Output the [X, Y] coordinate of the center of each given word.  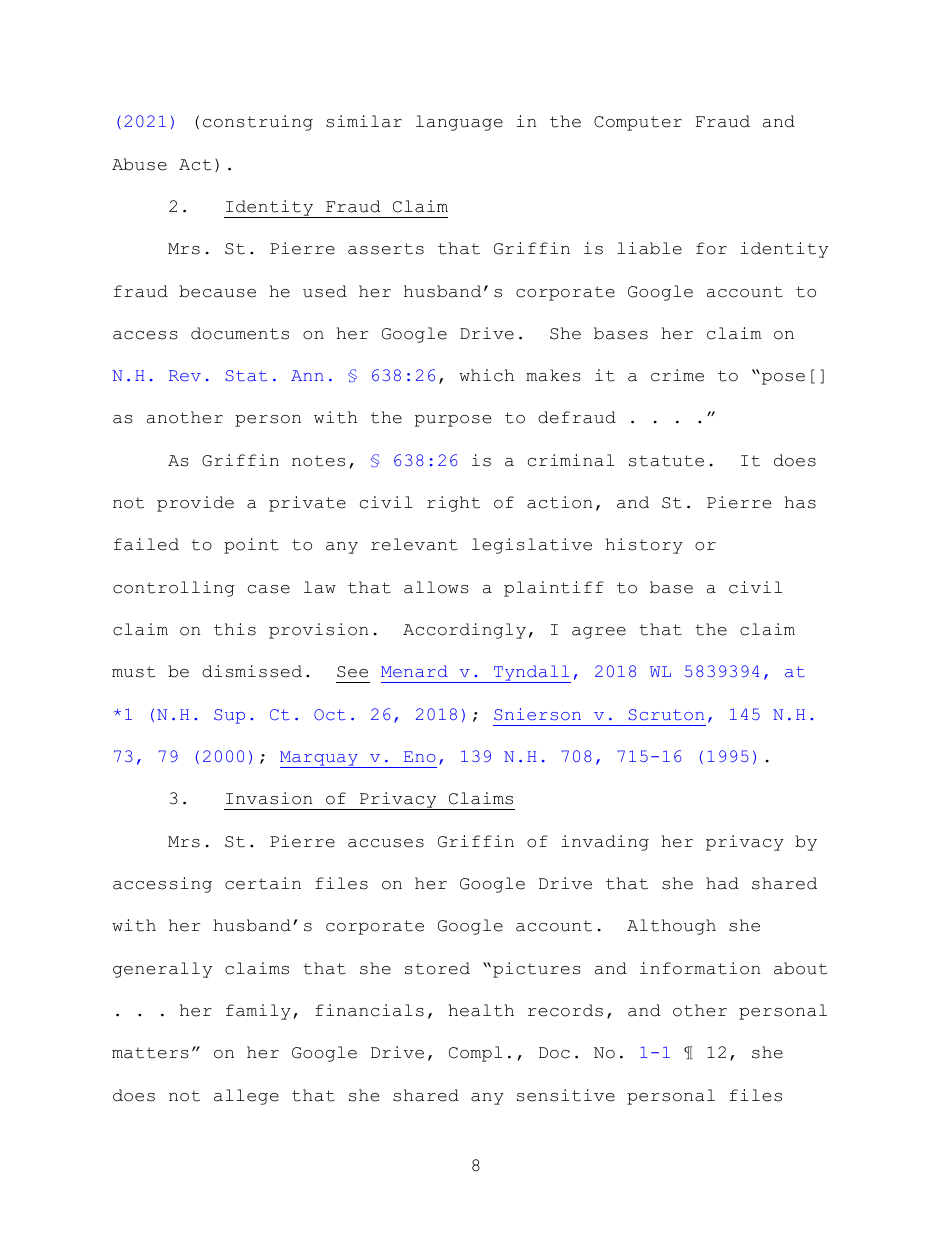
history [644, 546]
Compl [475, 1054]
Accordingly [464, 631]
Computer [638, 123]
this [235, 629]
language [459, 123]
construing [258, 123]
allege [246, 1097]
